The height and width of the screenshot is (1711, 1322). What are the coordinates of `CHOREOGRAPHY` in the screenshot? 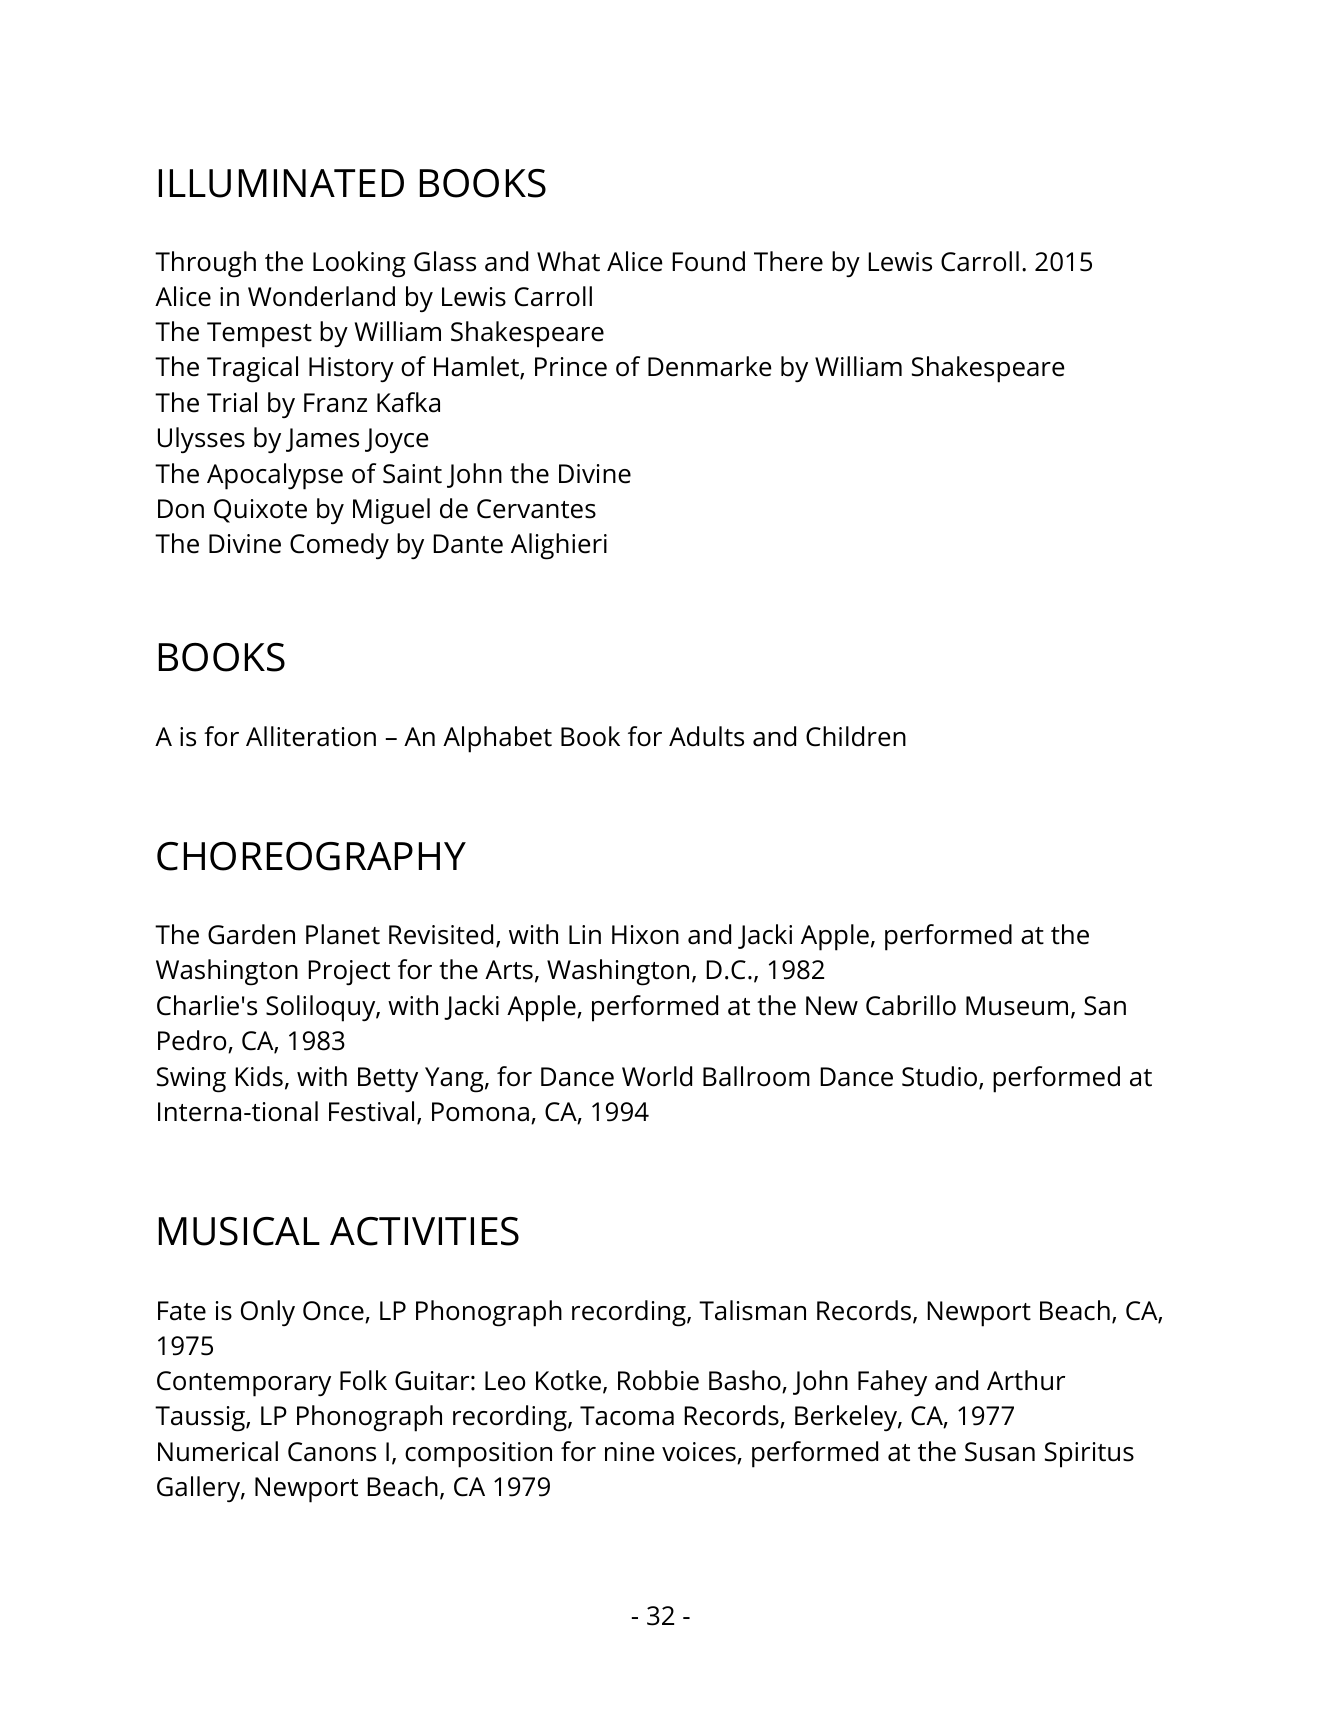 It's located at (311, 856).
